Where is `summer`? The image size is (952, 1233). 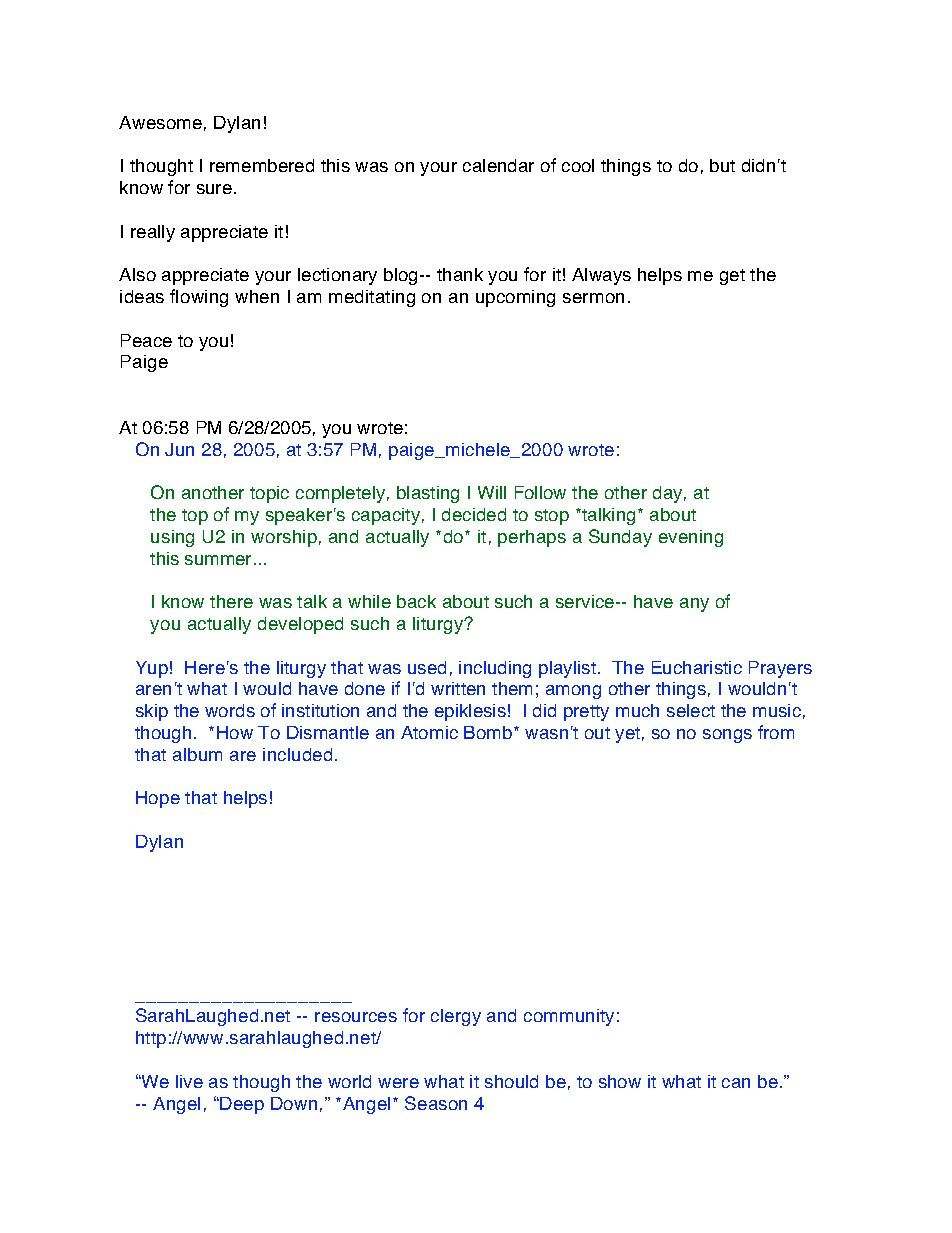
summer is located at coordinates (218, 560).
